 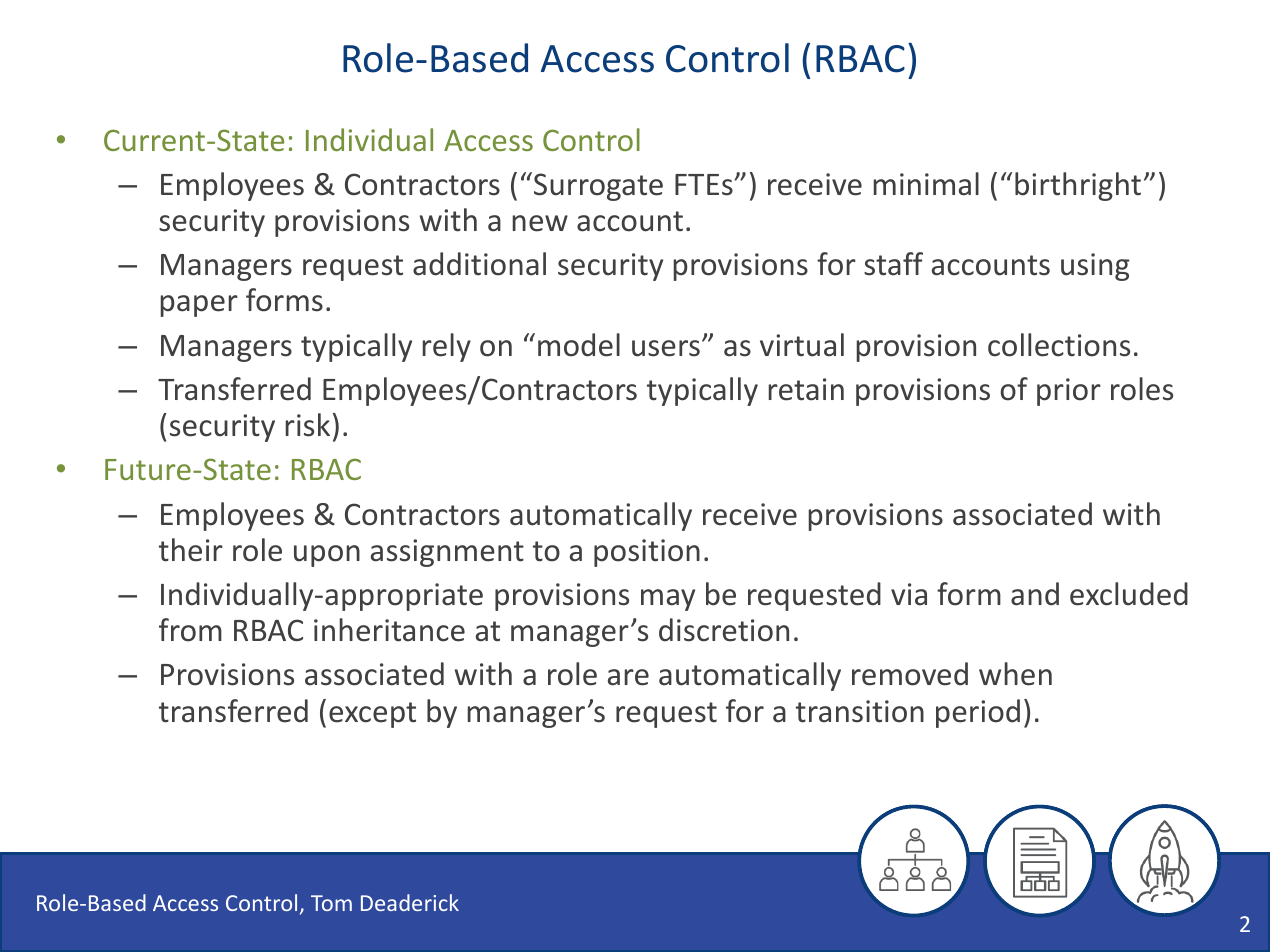 I want to click on prior, so click(x=1069, y=392).
